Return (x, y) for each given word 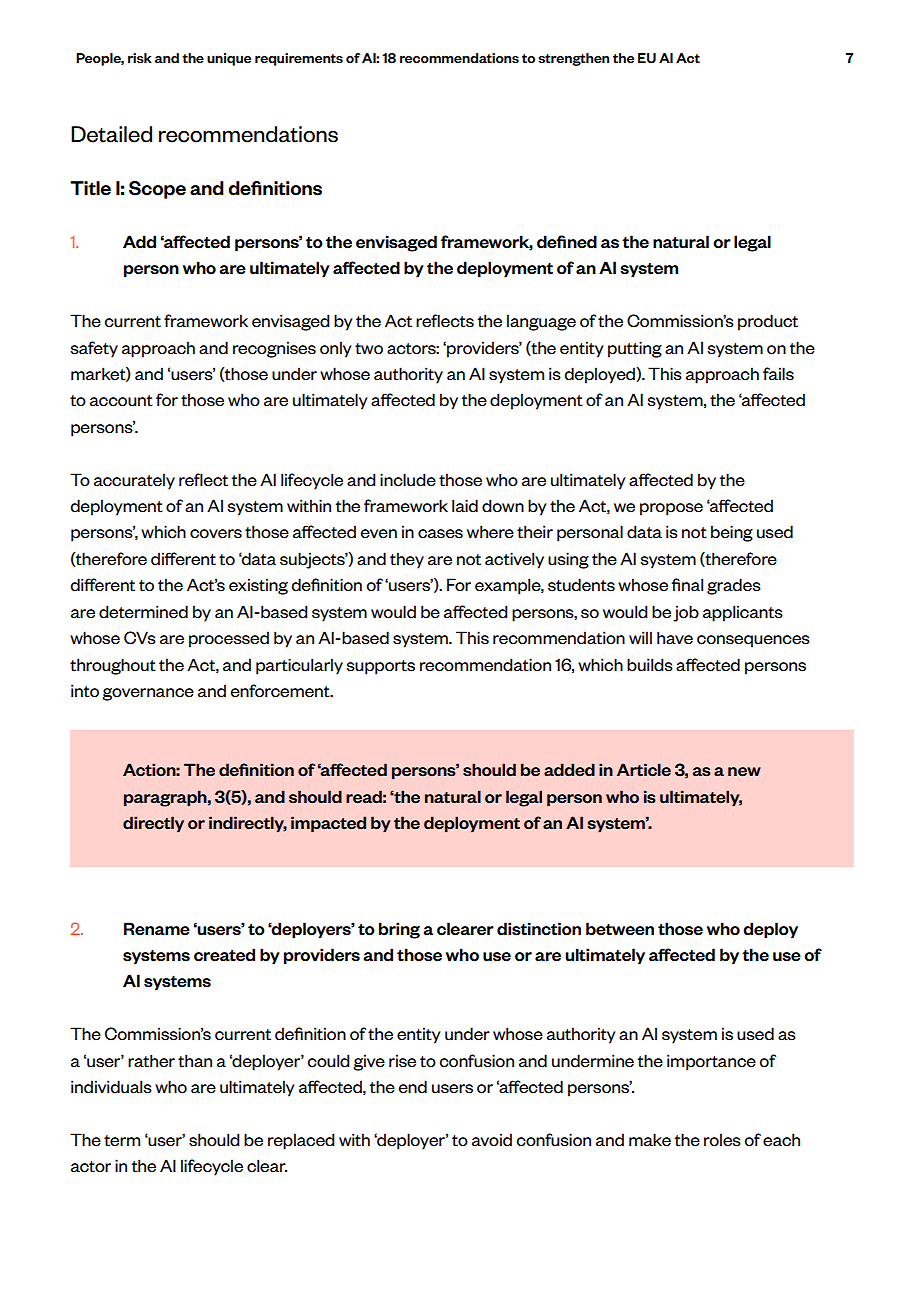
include (408, 480)
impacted (328, 824)
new (744, 772)
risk (140, 58)
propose (671, 509)
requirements (299, 59)
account (121, 401)
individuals (111, 1087)
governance (148, 694)
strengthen (573, 59)
